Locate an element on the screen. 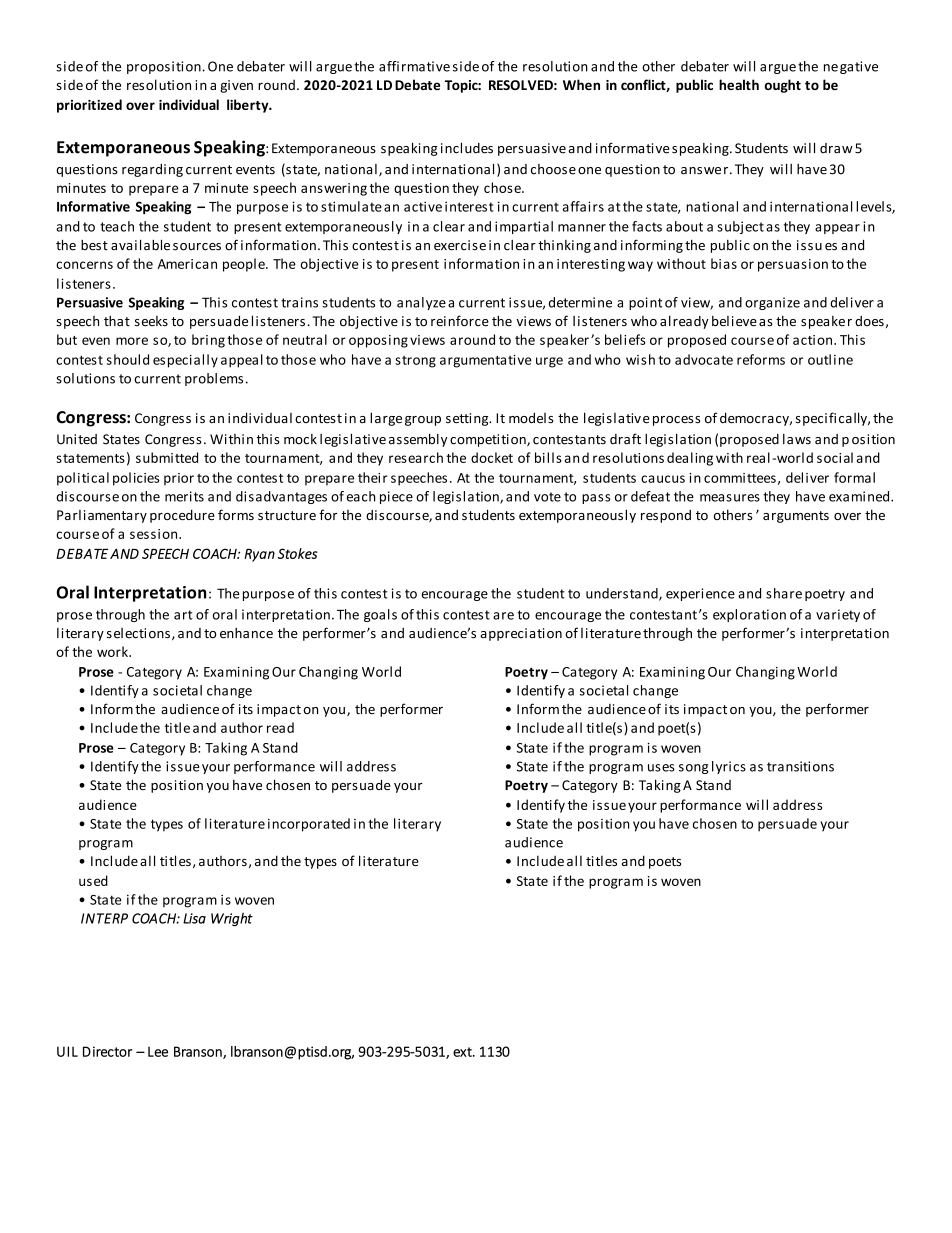 The image size is (952, 1233). ought is located at coordinates (782, 86).
